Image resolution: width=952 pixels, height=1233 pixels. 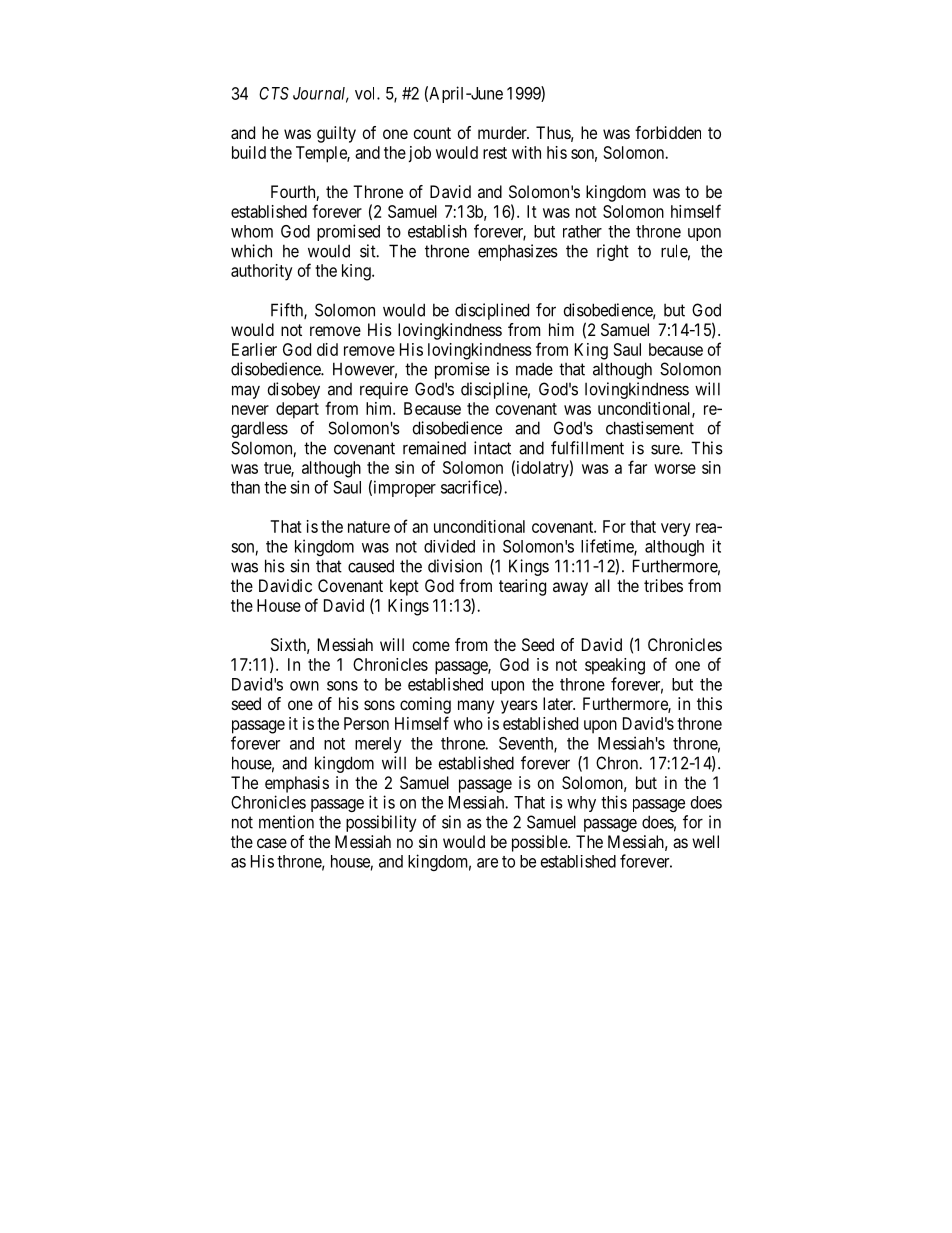 What do you see at coordinates (245, 487) in the document?
I see `than` at bounding box center [245, 487].
